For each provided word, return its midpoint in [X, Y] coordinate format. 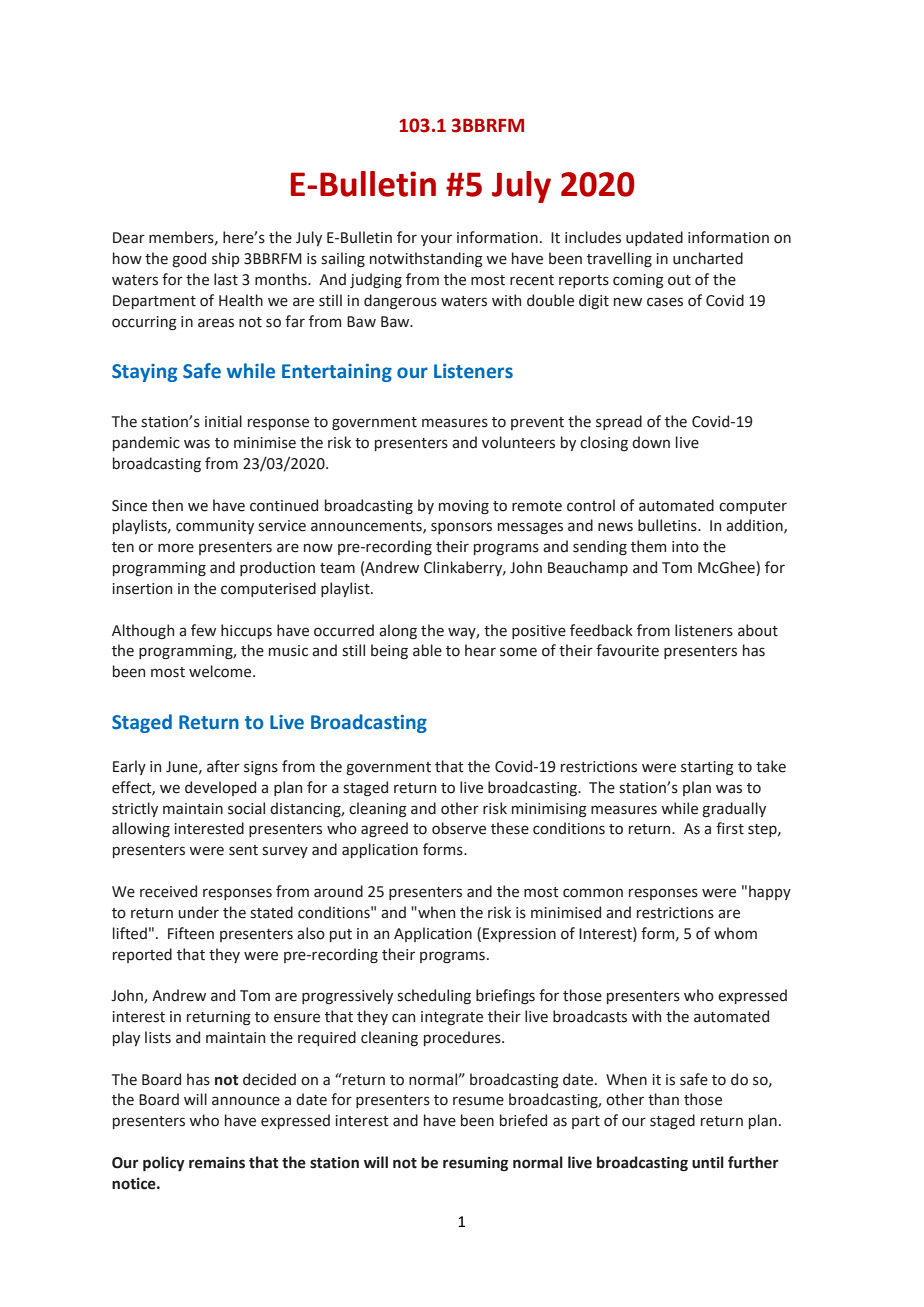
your [436, 240]
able [427, 650]
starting [707, 768]
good [189, 259]
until [708, 1162]
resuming [475, 1164]
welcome [221, 671]
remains [217, 1163]
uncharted [708, 258]
